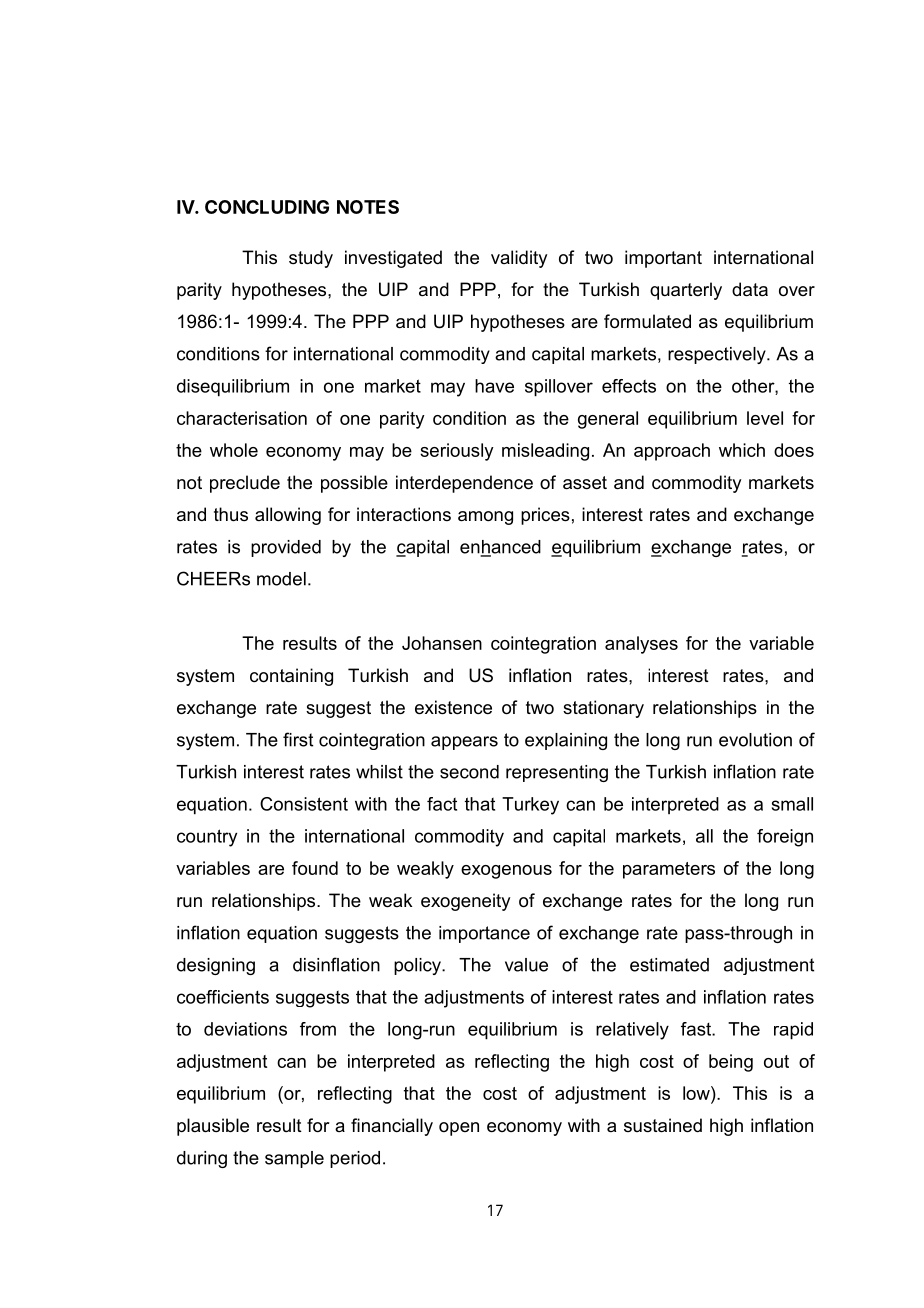 The width and height of the page is (924, 1308). What do you see at coordinates (267, 207) in the page?
I see `CONCLUDING` at bounding box center [267, 207].
